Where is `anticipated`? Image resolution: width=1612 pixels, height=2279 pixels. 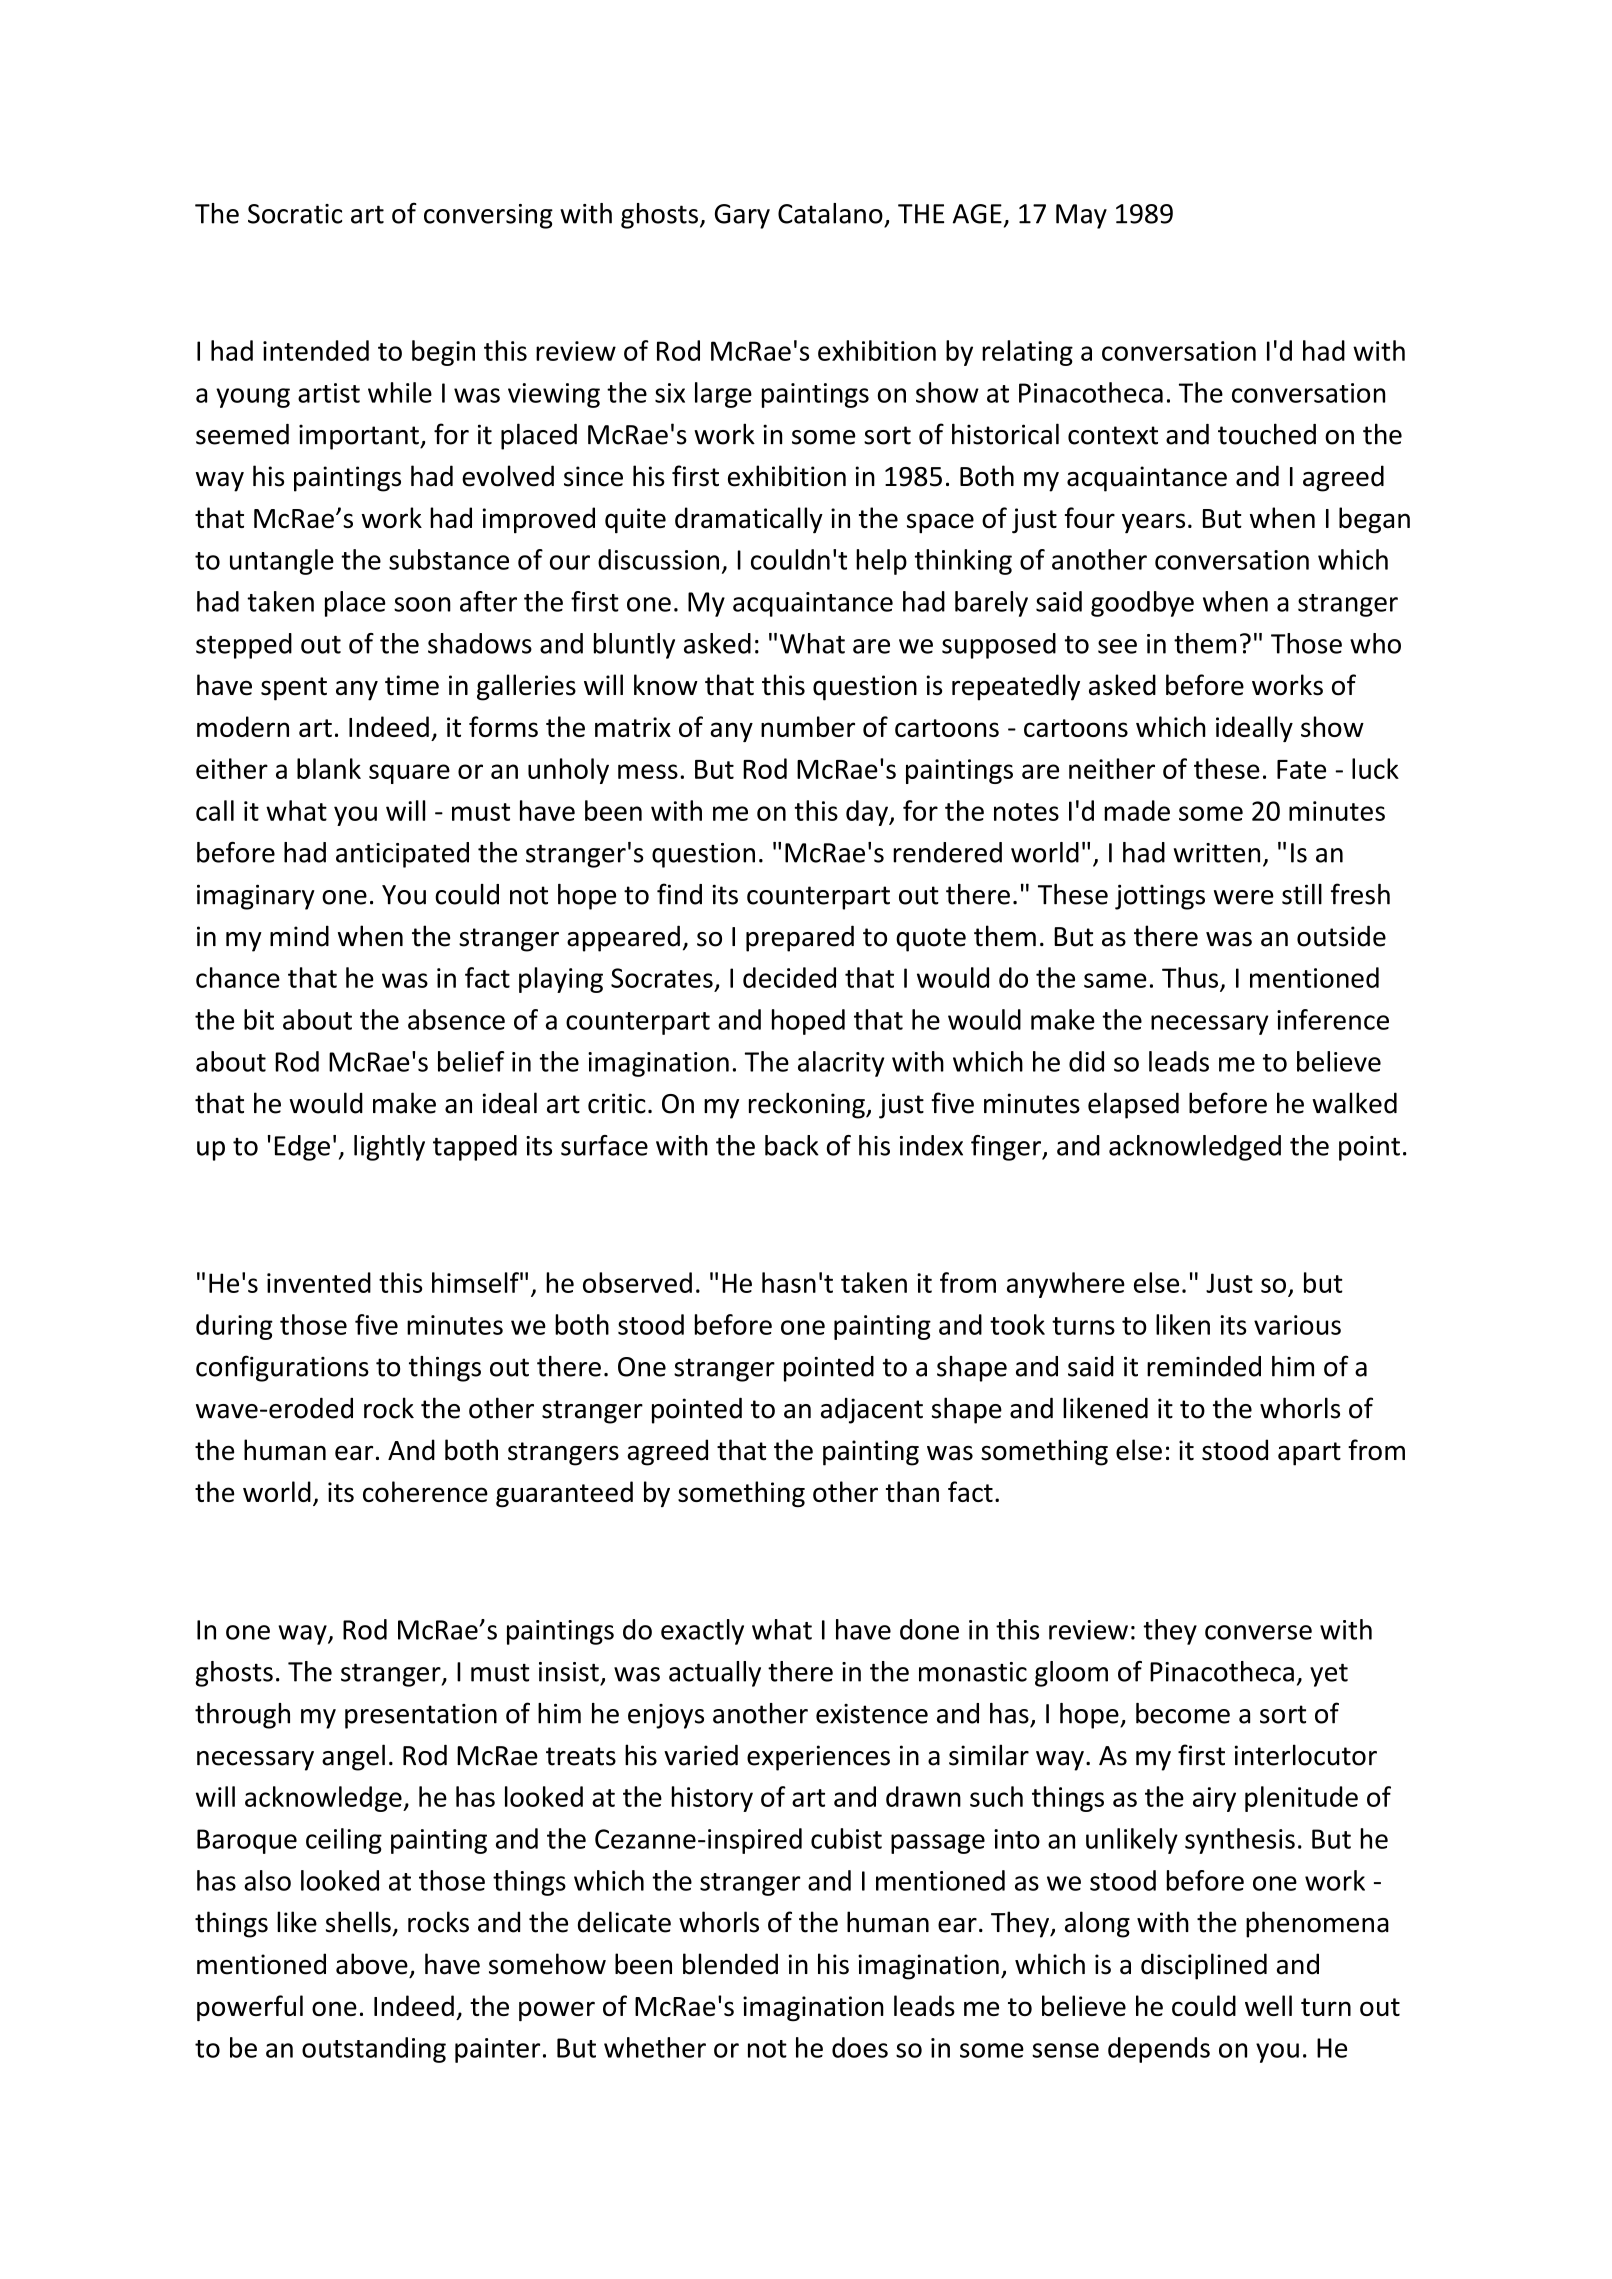 anticipated is located at coordinates (402, 855).
